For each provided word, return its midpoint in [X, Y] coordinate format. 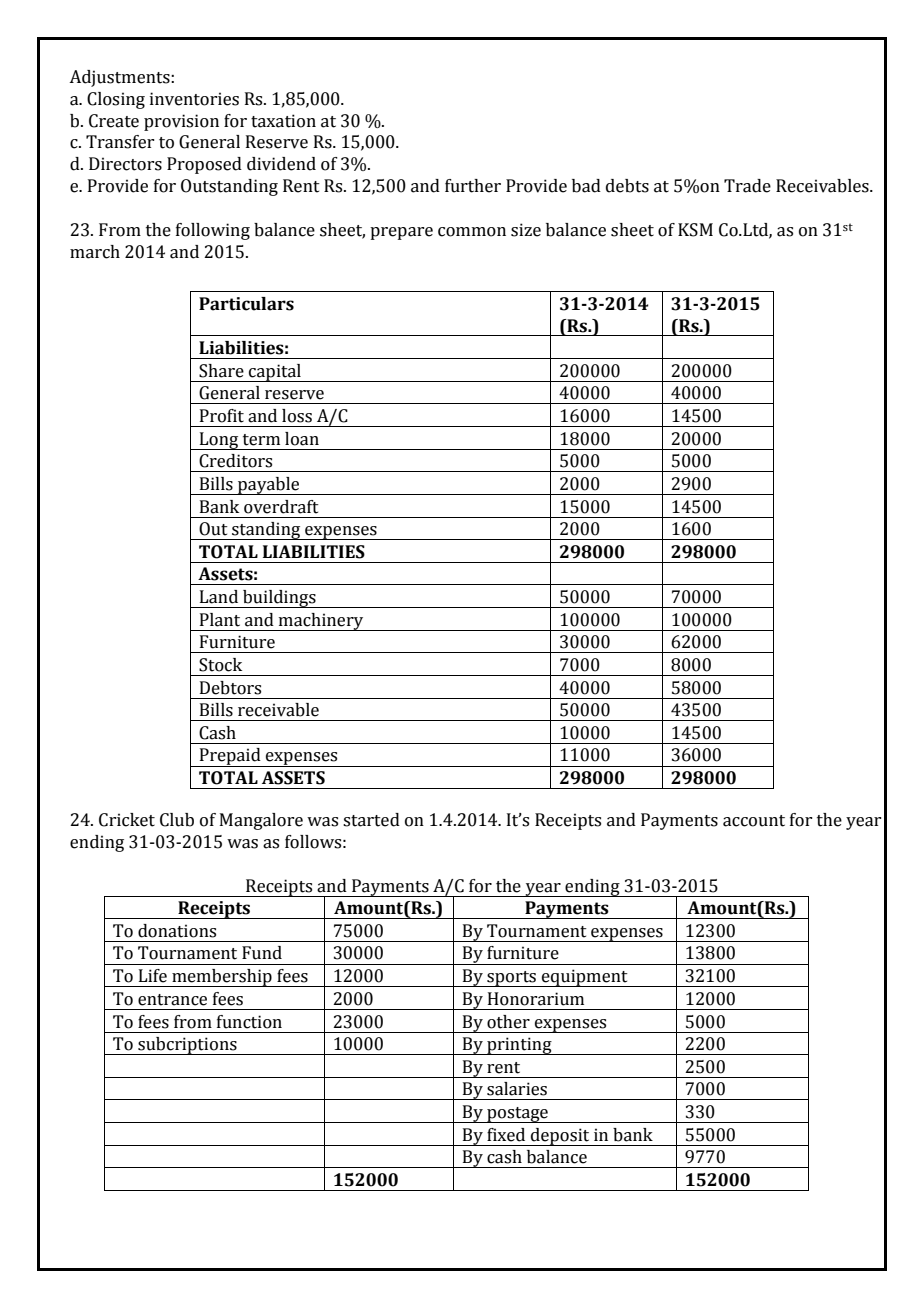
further [473, 186]
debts [627, 186]
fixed [506, 1135]
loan [302, 439]
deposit [560, 1137]
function [249, 1022]
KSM [695, 230]
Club [177, 820]
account [754, 821]
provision [181, 122]
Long [219, 441]
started [371, 820]
